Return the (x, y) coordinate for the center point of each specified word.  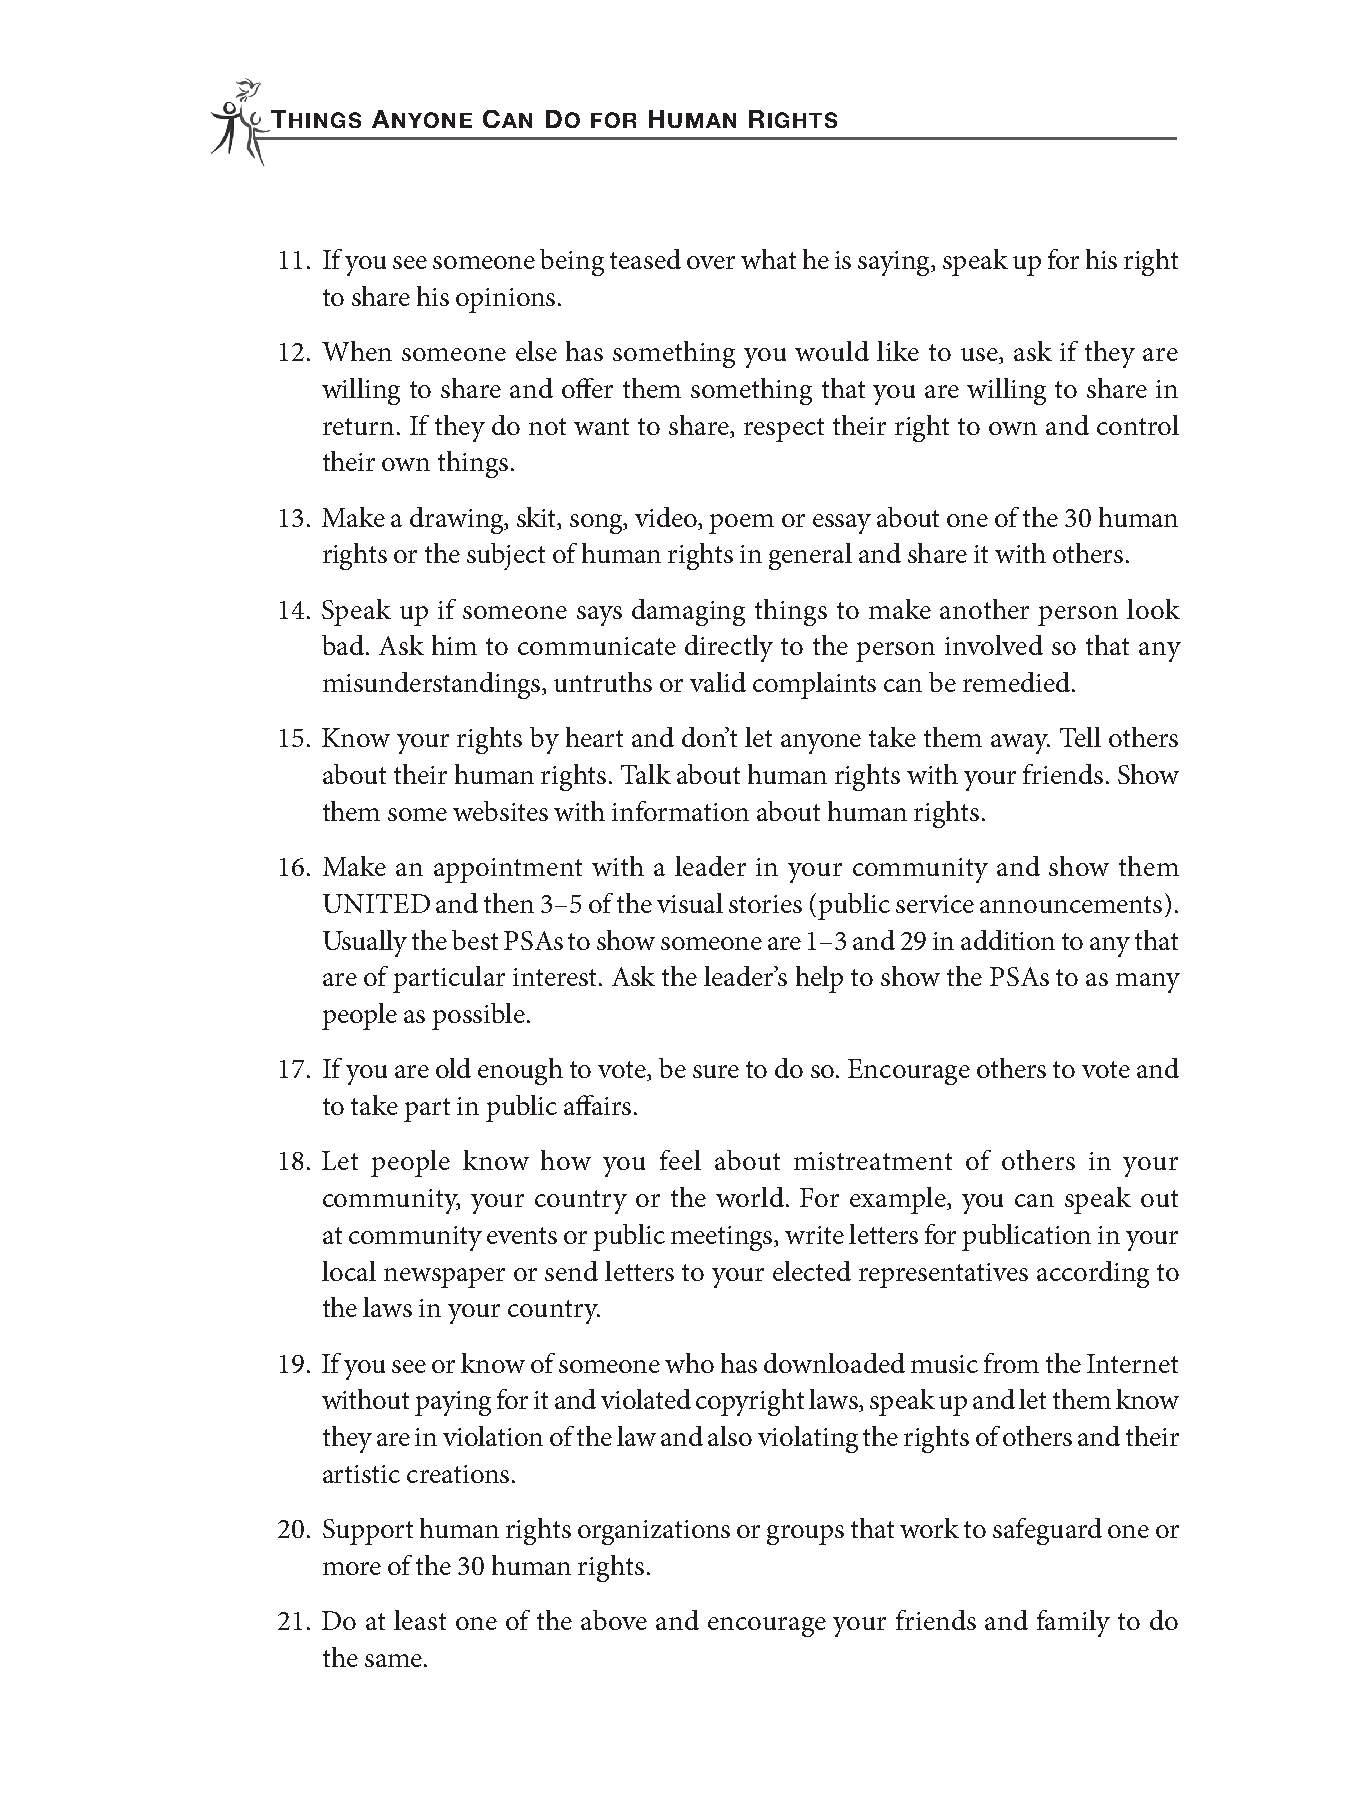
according (1093, 1274)
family (1073, 1623)
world (751, 1197)
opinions (505, 300)
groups (805, 1535)
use (980, 356)
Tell (1080, 737)
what (768, 259)
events (522, 1235)
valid (718, 682)
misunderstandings (433, 685)
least (420, 1620)
